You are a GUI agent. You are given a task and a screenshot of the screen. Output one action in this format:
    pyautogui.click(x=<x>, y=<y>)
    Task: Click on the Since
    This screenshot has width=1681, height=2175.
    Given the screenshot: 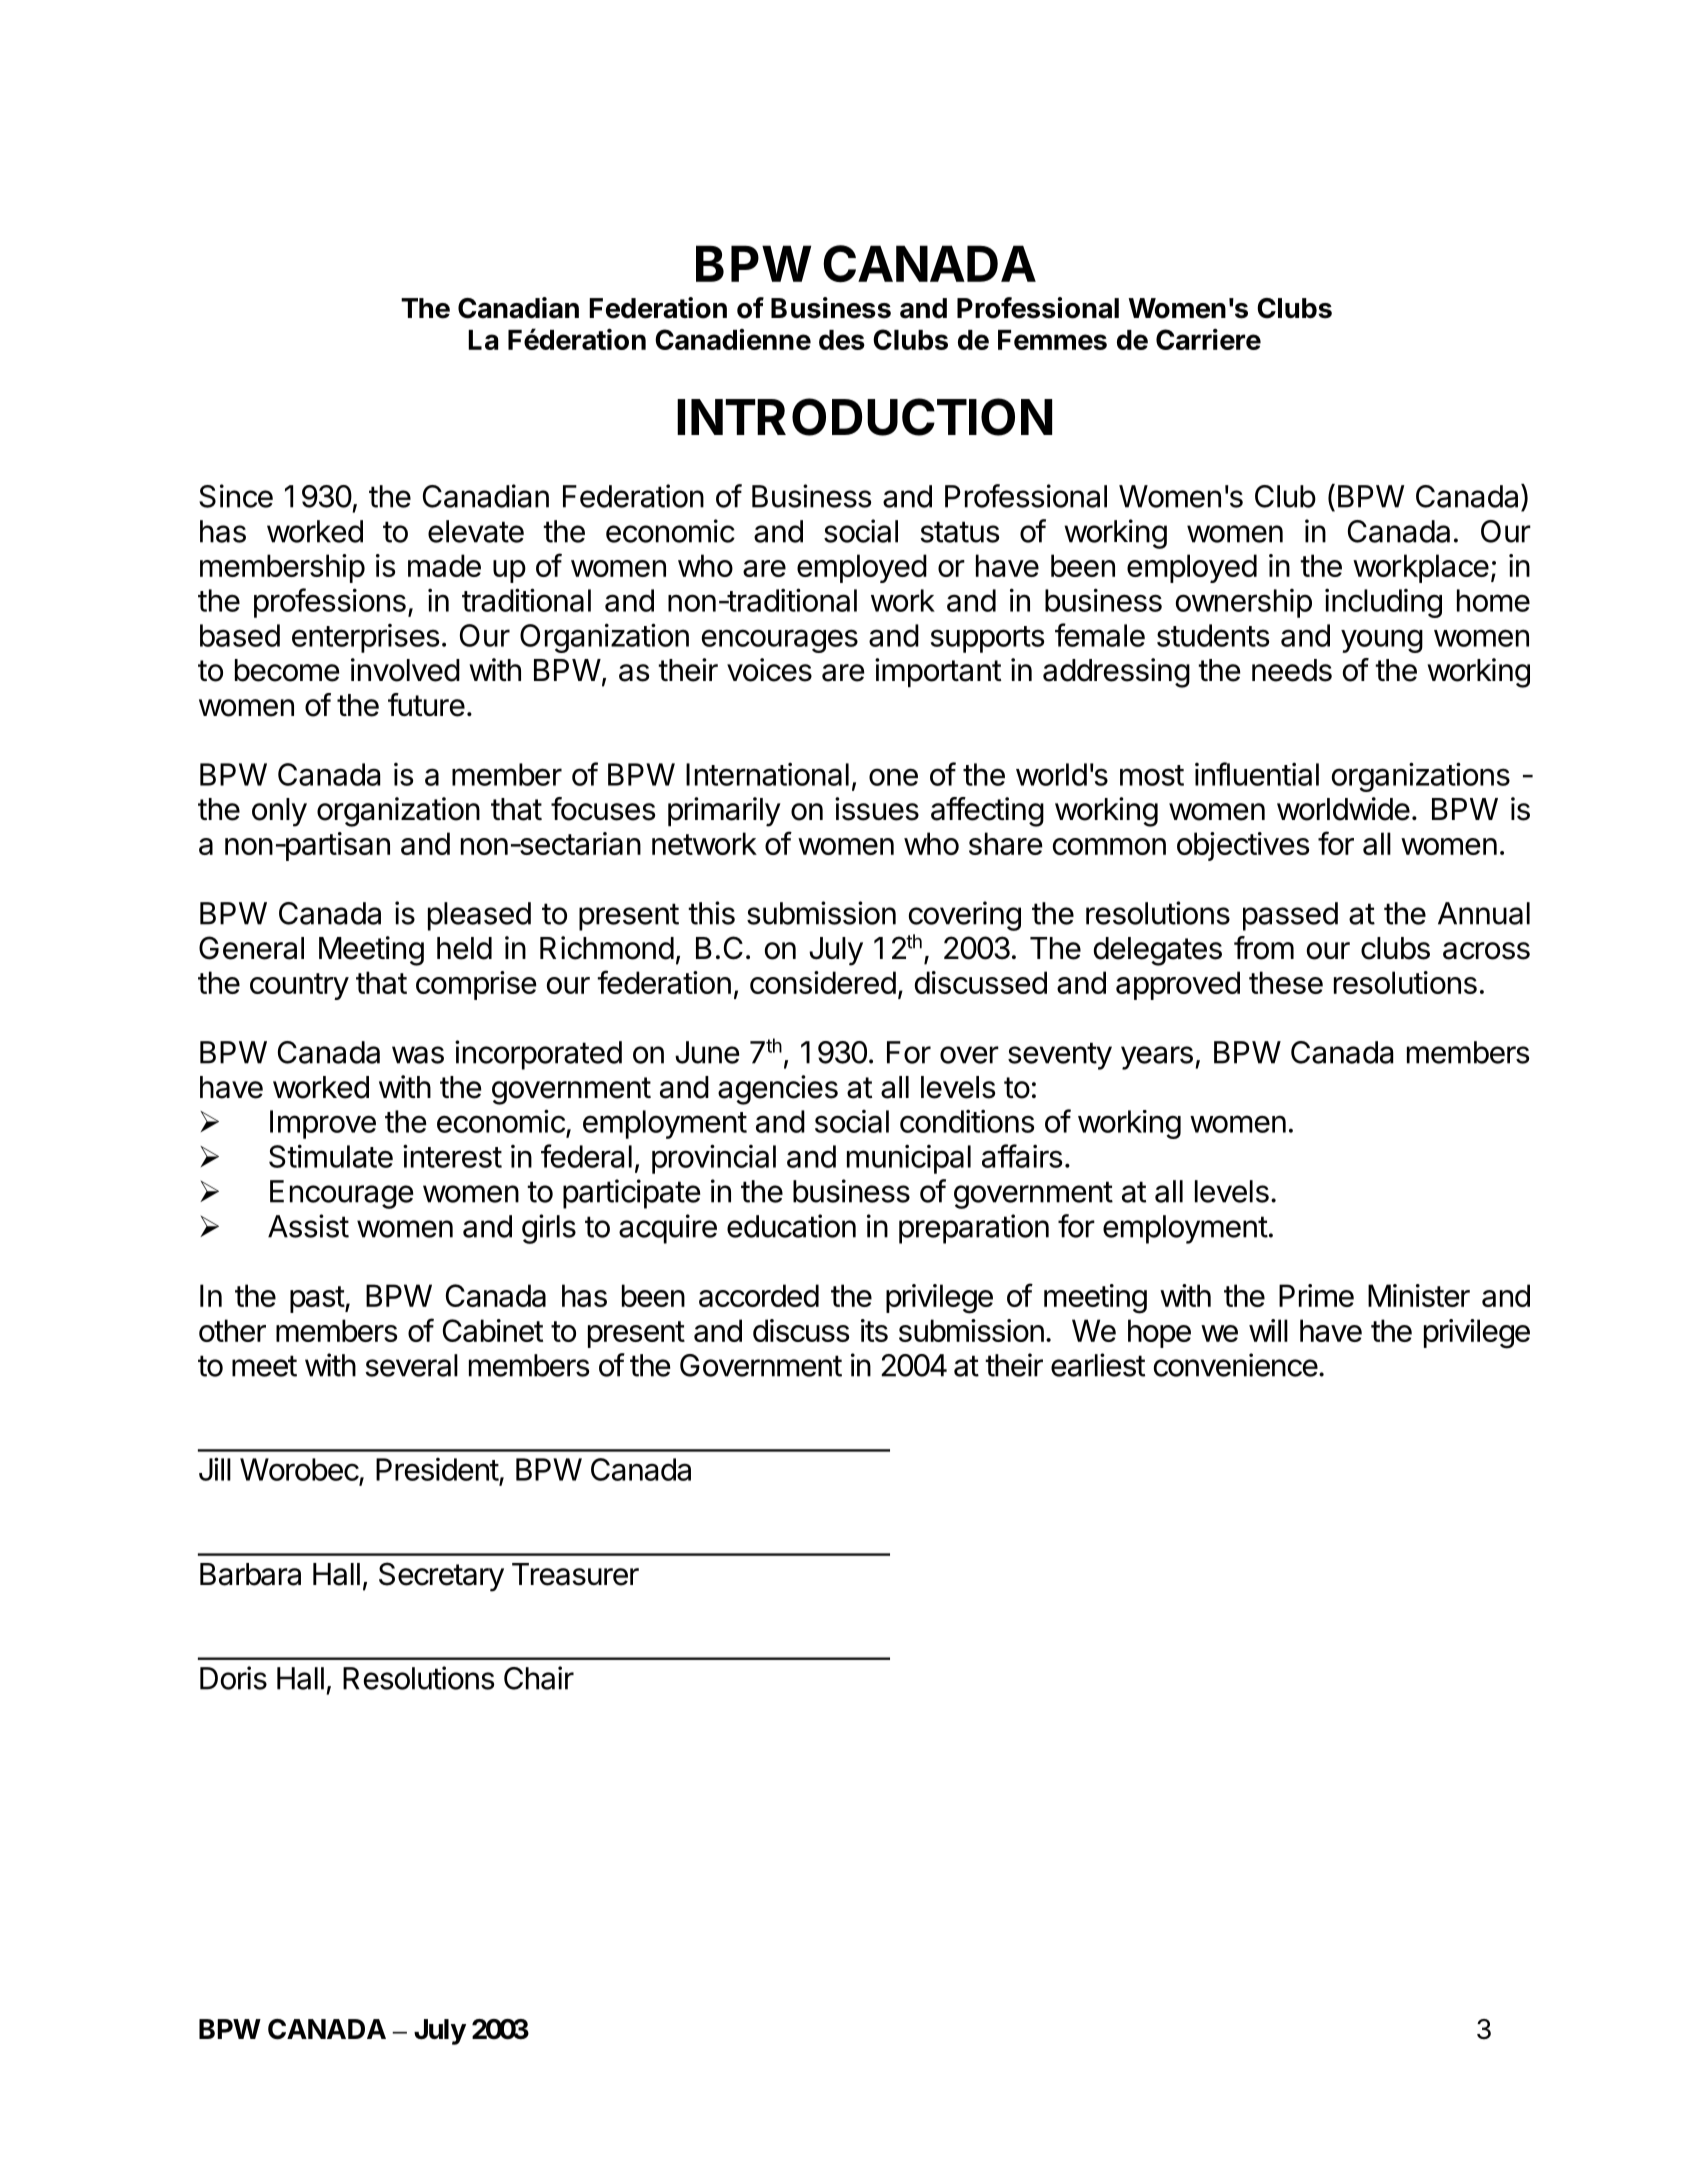 What is the action you would take?
    pyautogui.click(x=236, y=496)
